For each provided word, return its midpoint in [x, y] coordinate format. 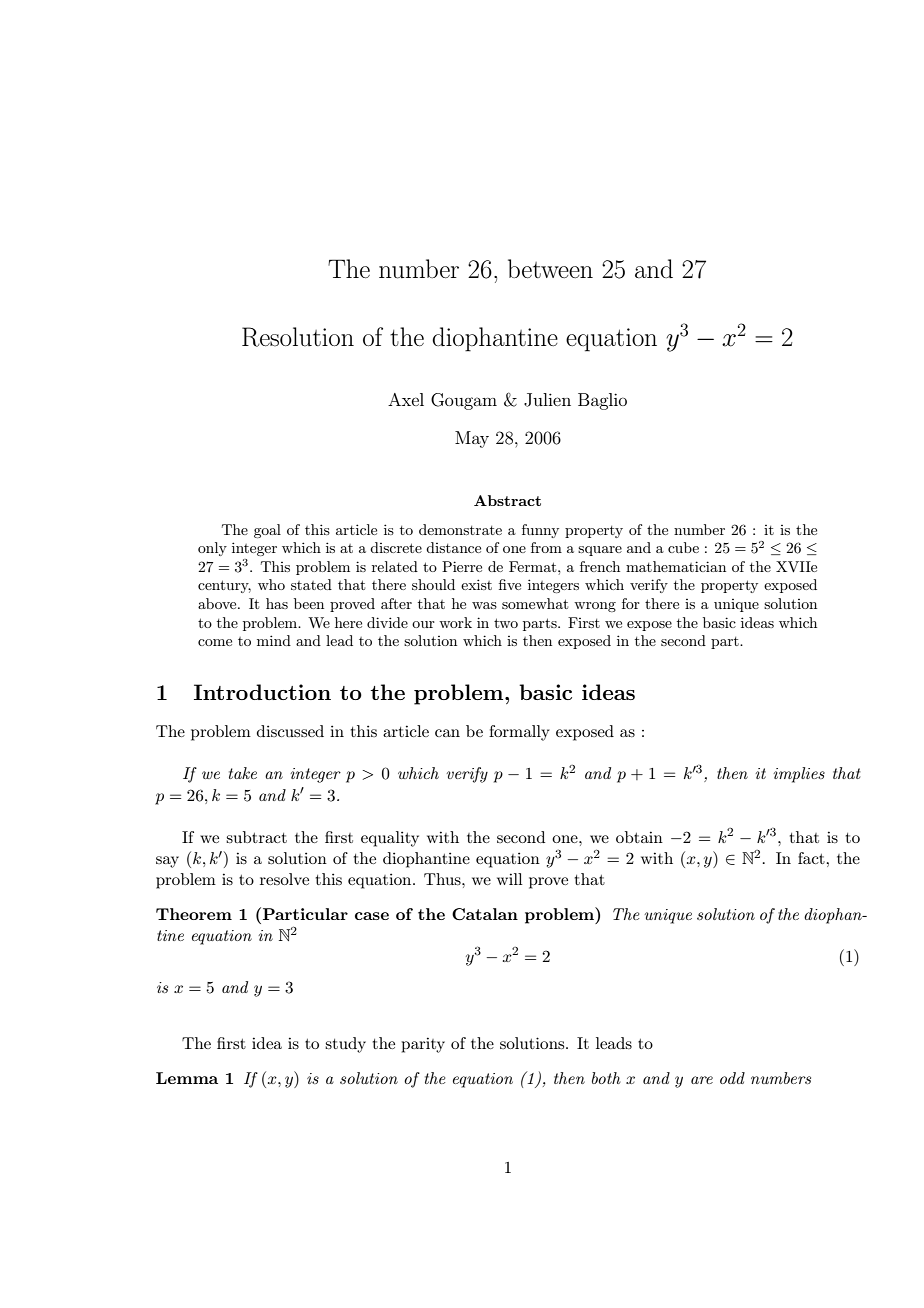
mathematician [676, 566]
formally [519, 733]
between [550, 268]
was [484, 605]
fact [812, 858]
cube [683, 547]
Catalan [485, 914]
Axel [406, 399]
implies [799, 775]
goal [267, 531]
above [218, 603]
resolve [284, 879]
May [472, 439]
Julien [547, 400]
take [243, 773]
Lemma [187, 1078]
